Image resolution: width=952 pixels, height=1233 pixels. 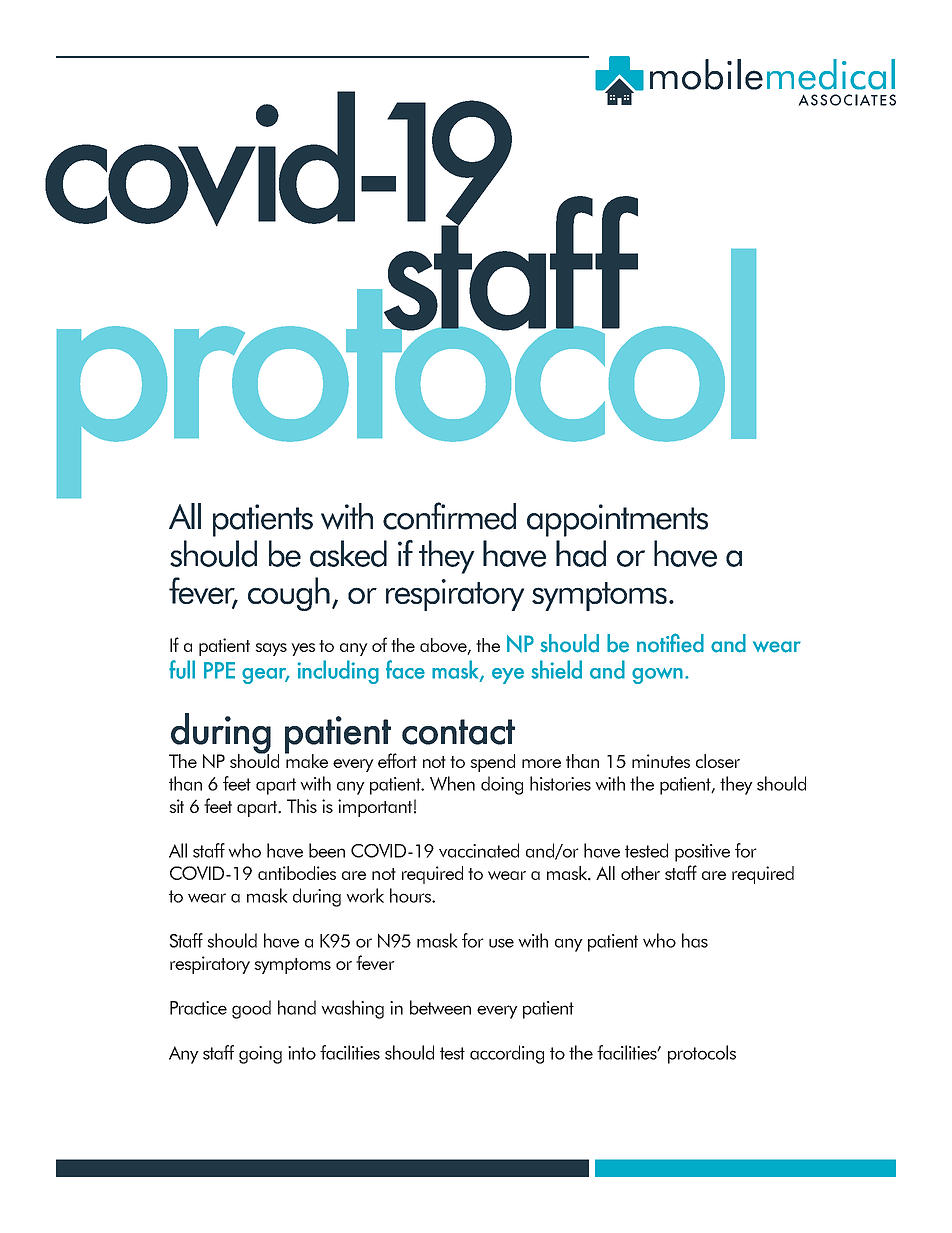 What do you see at coordinates (440, 1007) in the screenshot?
I see `between` at bounding box center [440, 1007].
